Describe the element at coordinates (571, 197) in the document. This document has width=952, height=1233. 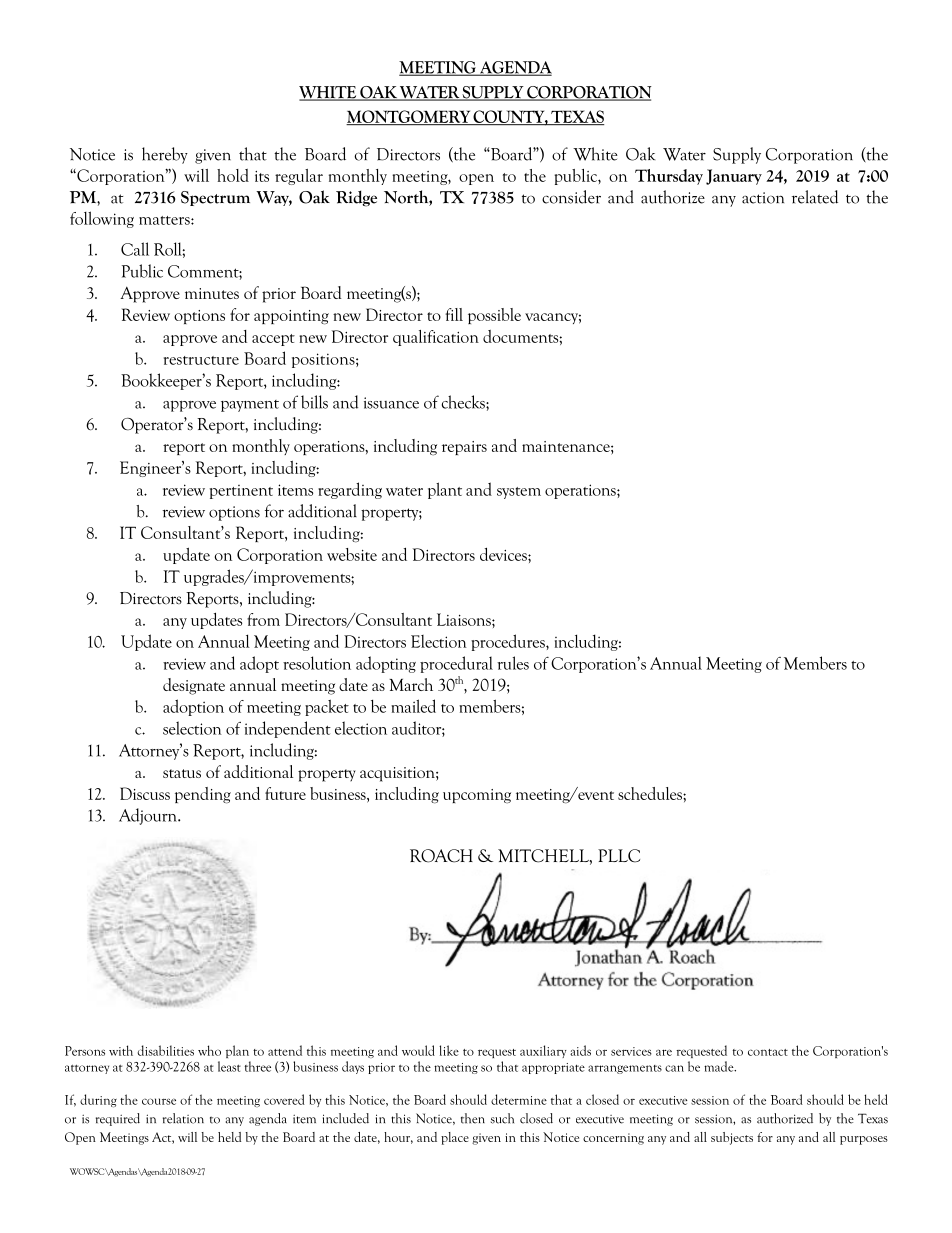
I see `consider` at that location.
